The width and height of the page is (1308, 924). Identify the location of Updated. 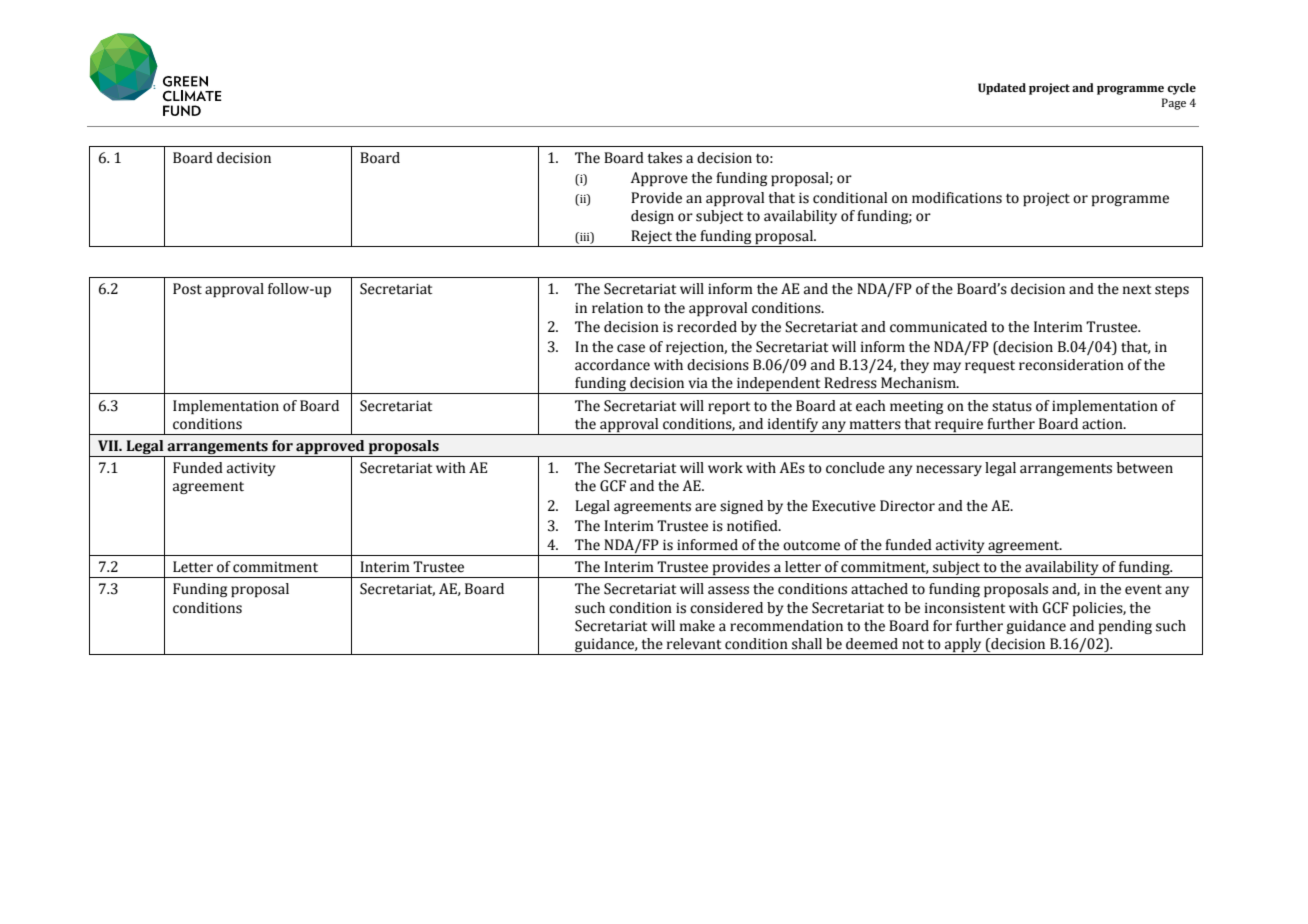
(1002, 89).
